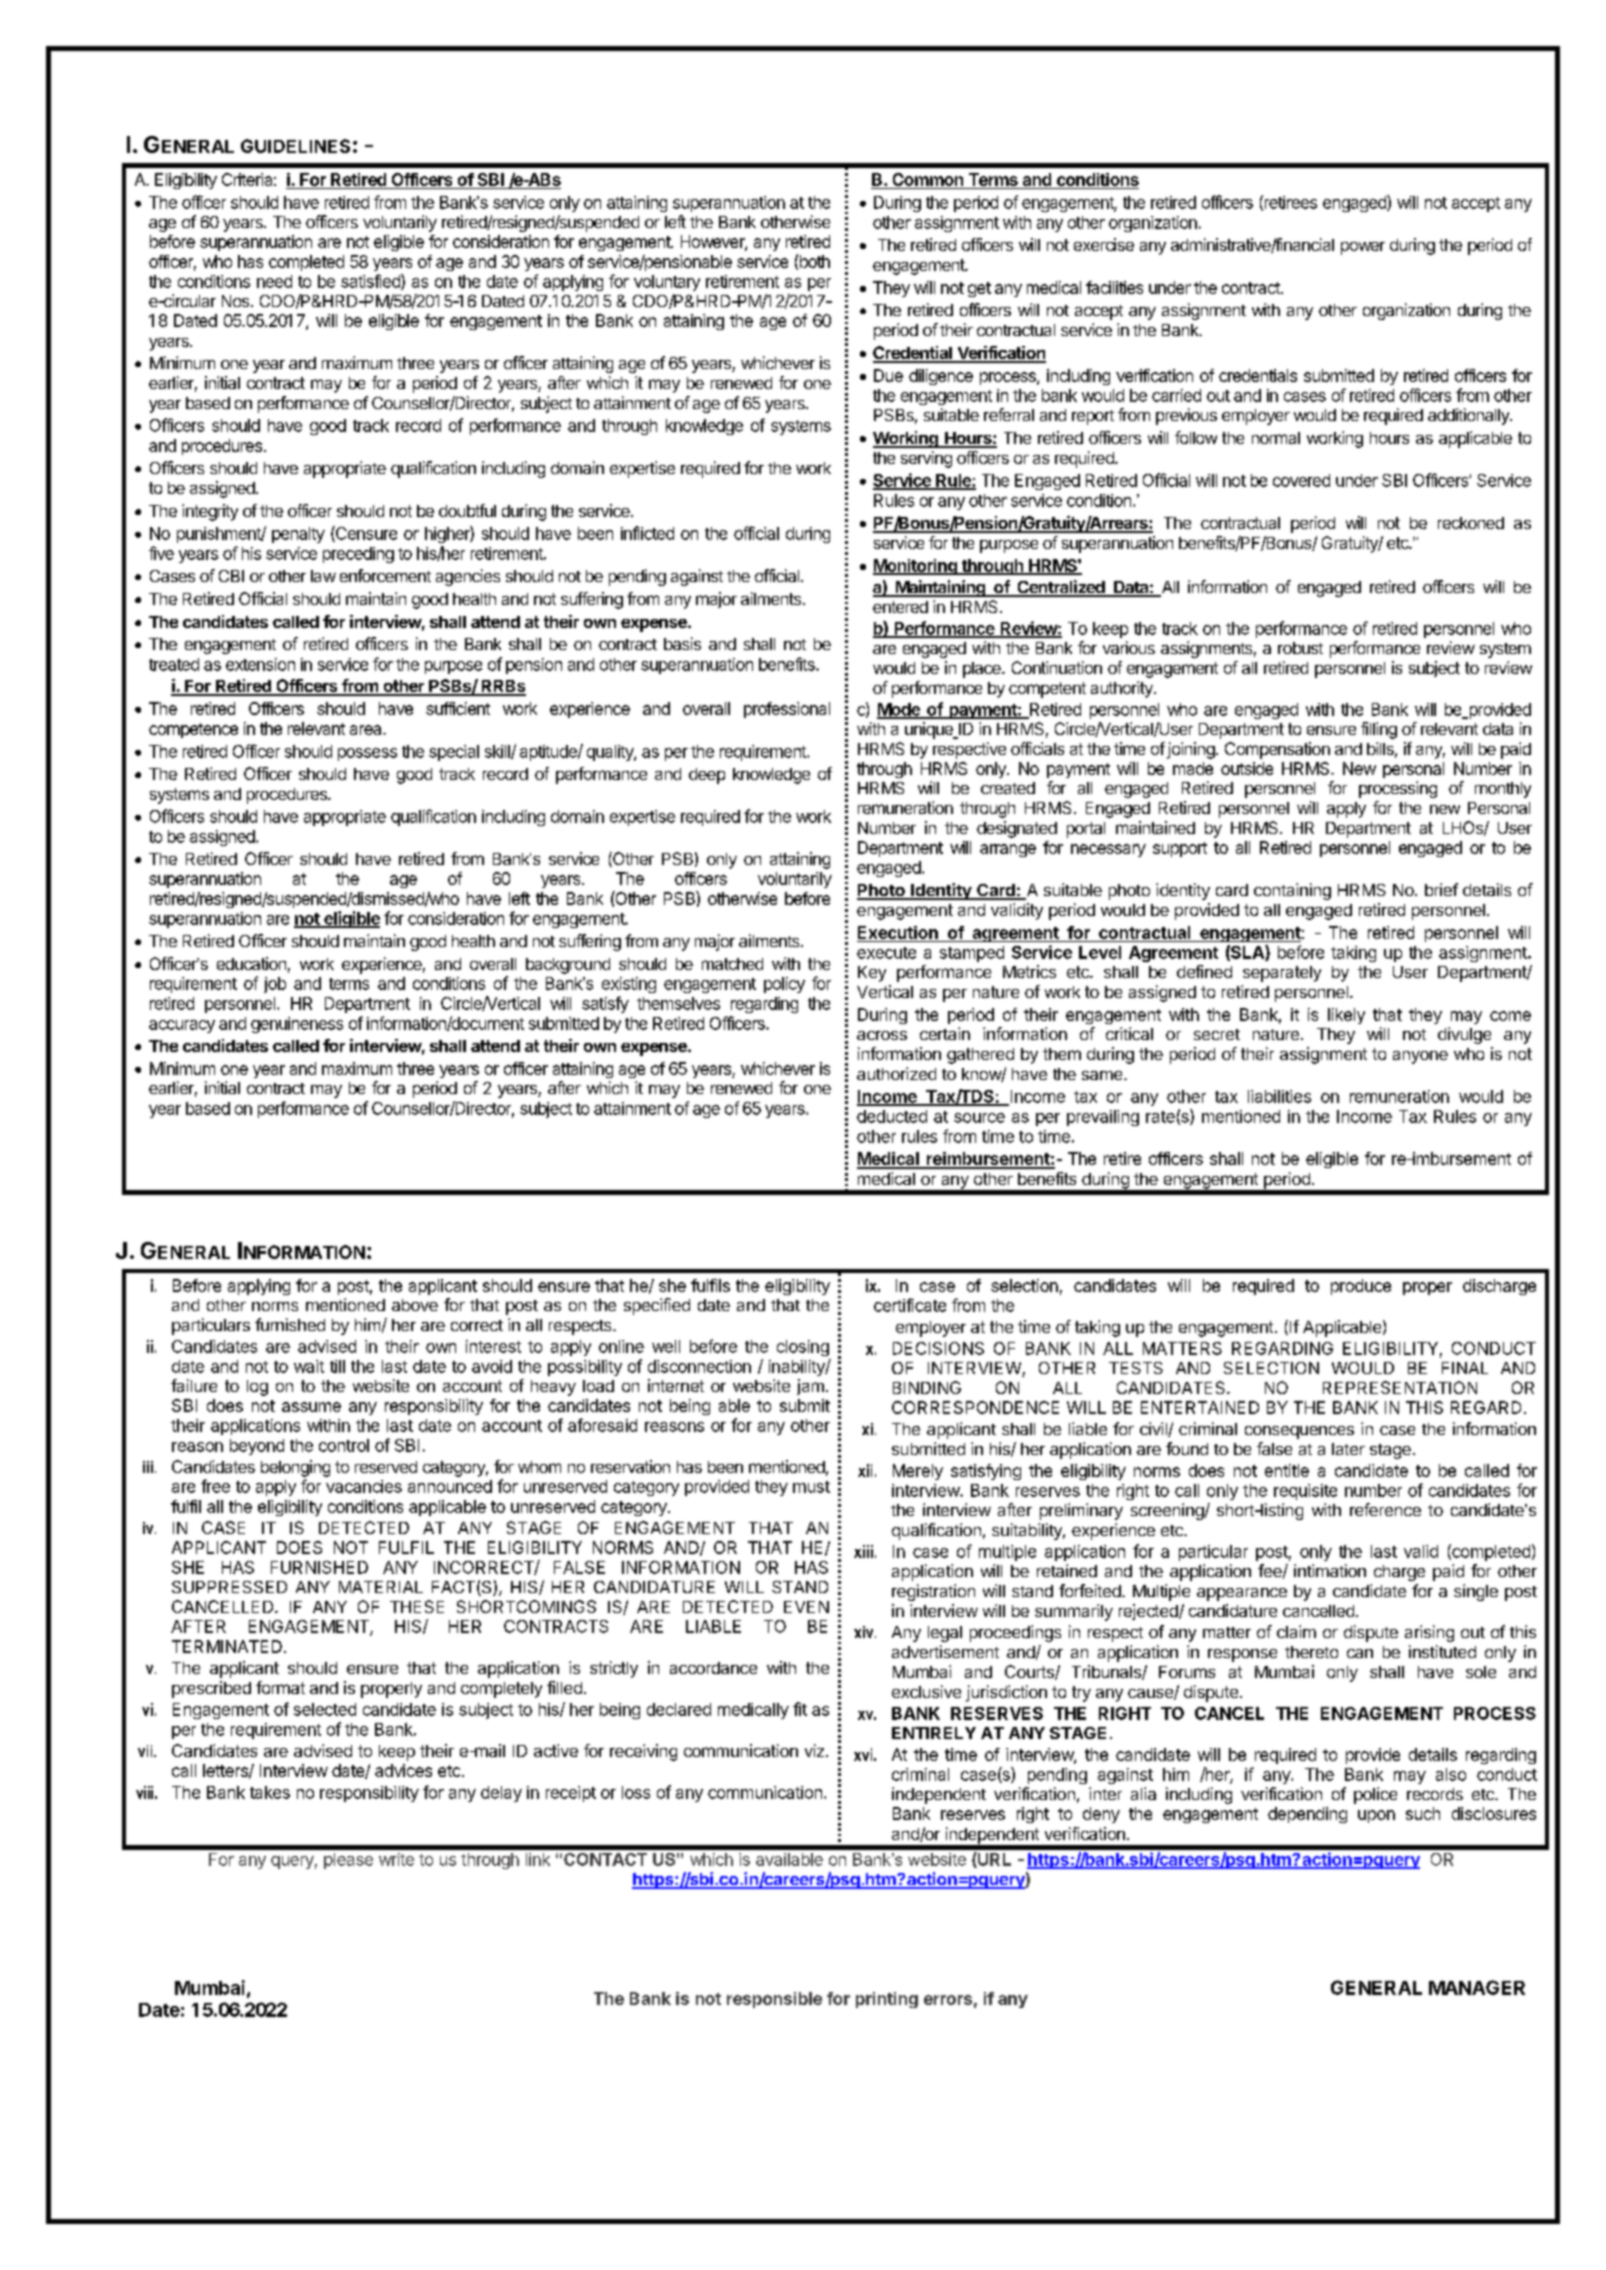 The image size is (1606, 2270). Describe the element at coordinates (274, 281) in the screenshot. I see `need` at that location.
